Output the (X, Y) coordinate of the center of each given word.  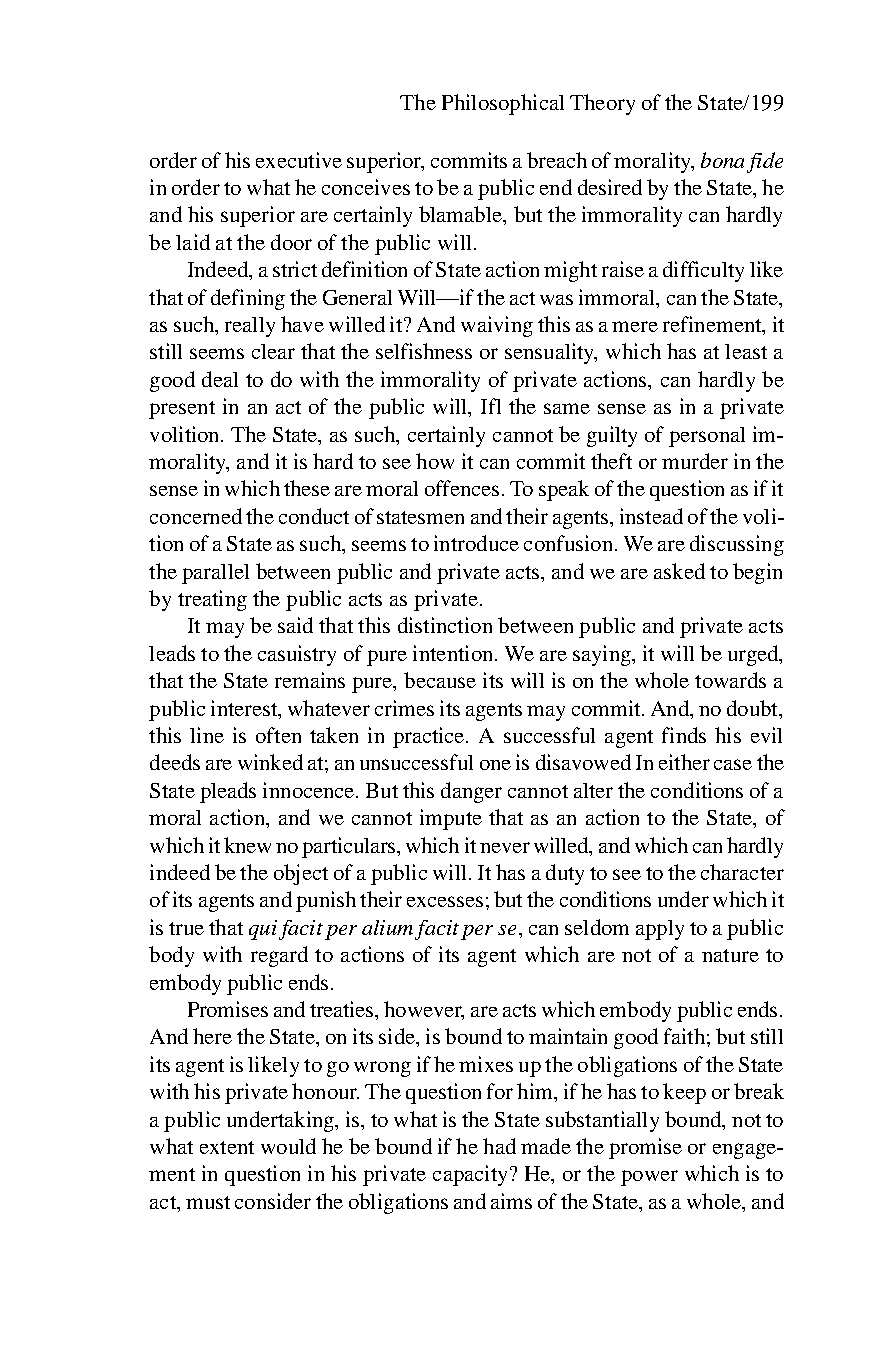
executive (299, 160)
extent (227, 1147)
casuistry (297, 655)
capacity (470, 1175)
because (440, 680)
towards (730, 680)
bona (722, 160)
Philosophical (503, 104)
